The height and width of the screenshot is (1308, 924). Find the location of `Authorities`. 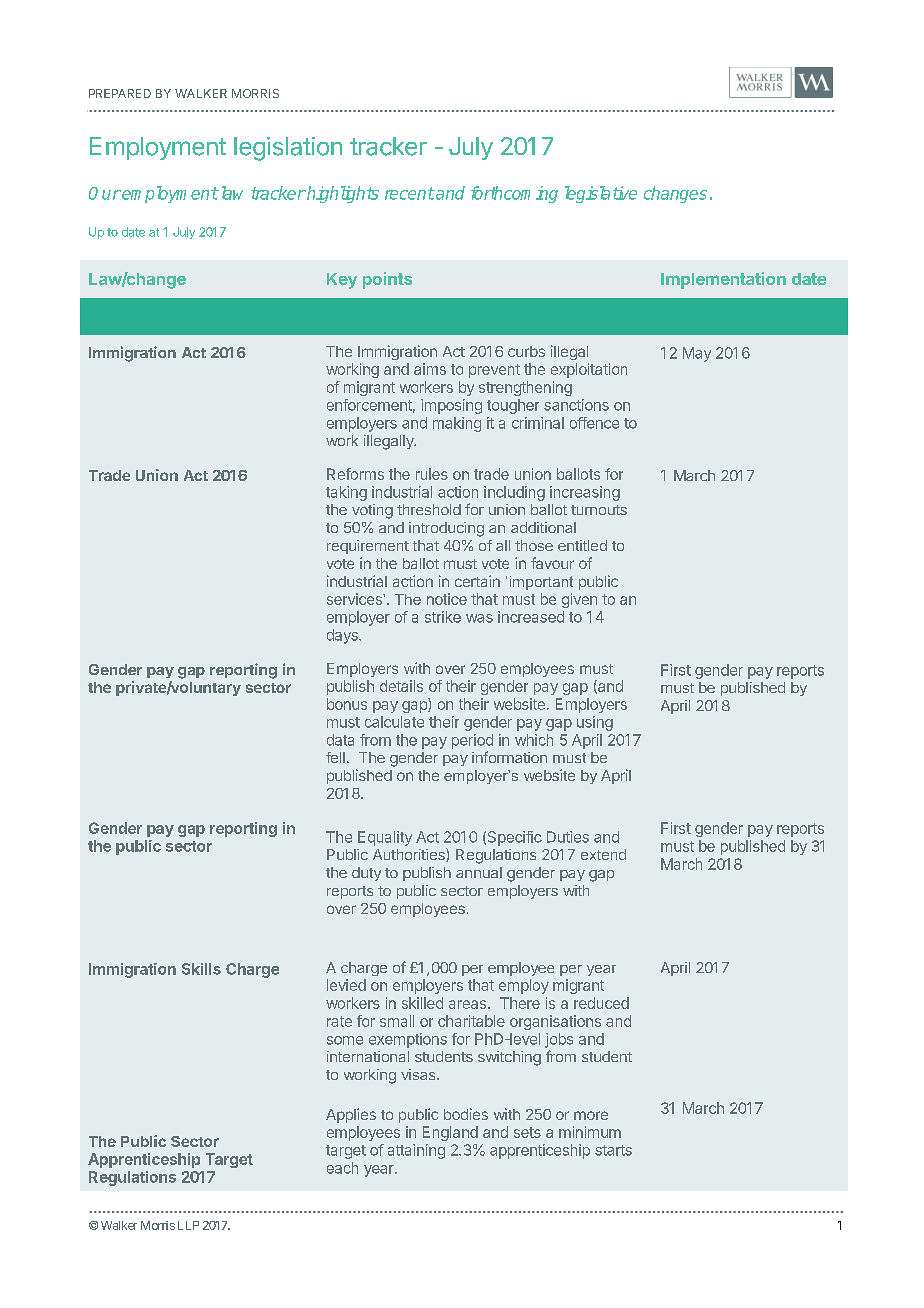

Authorities is located at coordinates (410, 855).
